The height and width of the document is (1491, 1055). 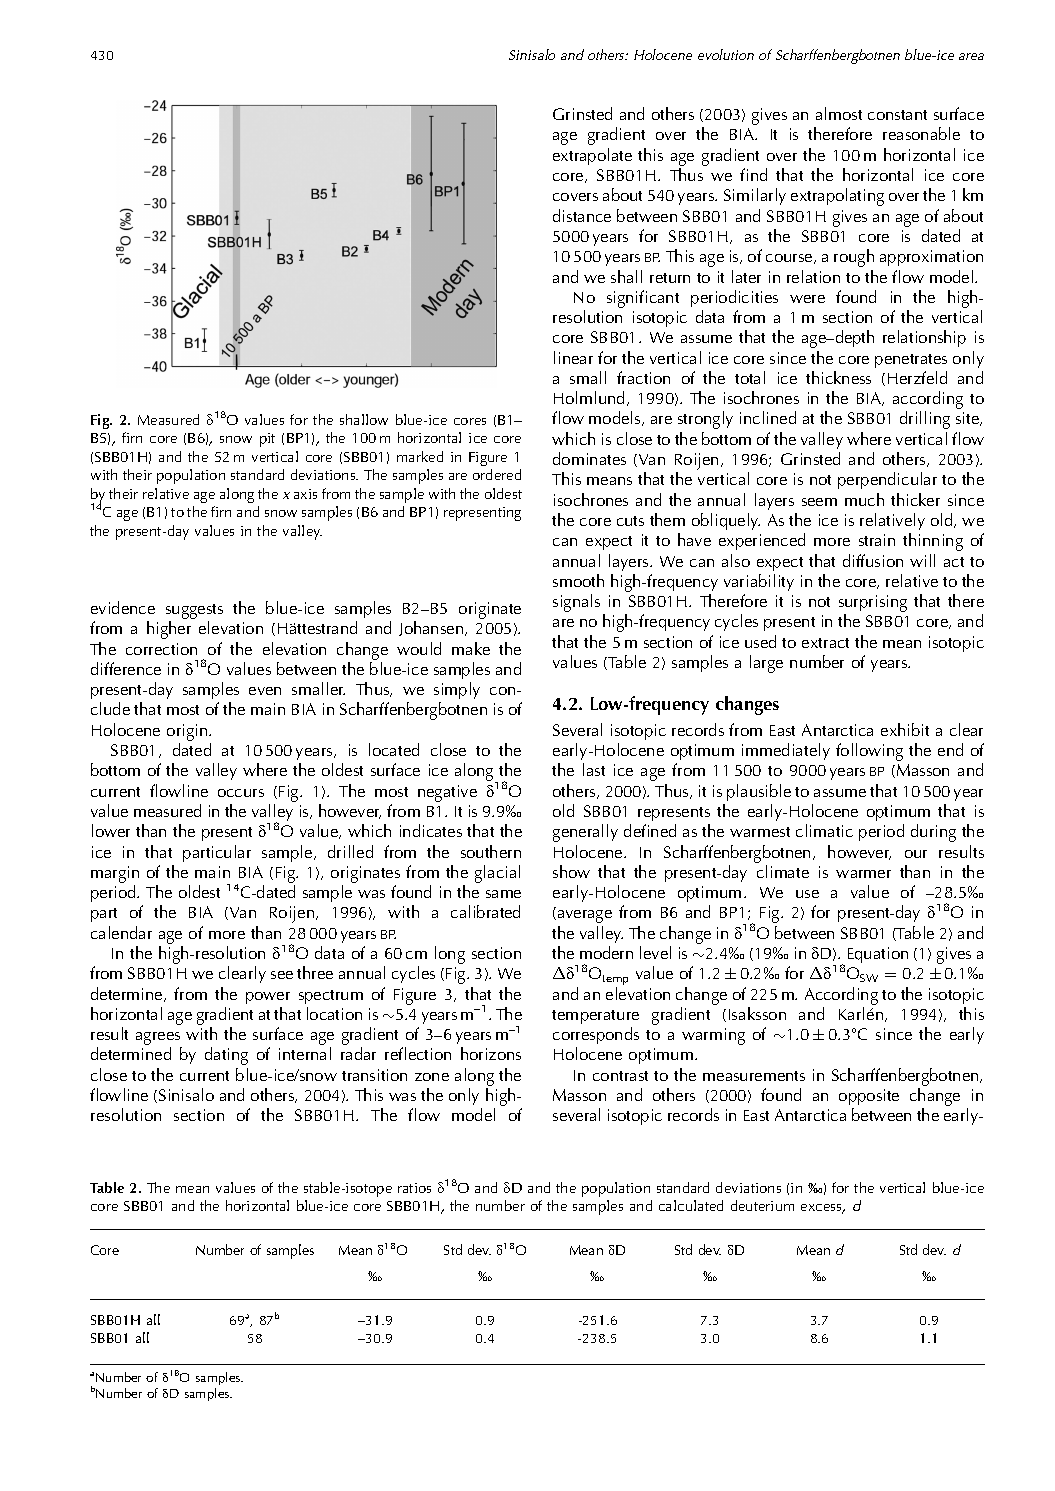 What do you see at coordinates (194, 613) in the document?
I see `suggests` at bounding box center [194, 613].
